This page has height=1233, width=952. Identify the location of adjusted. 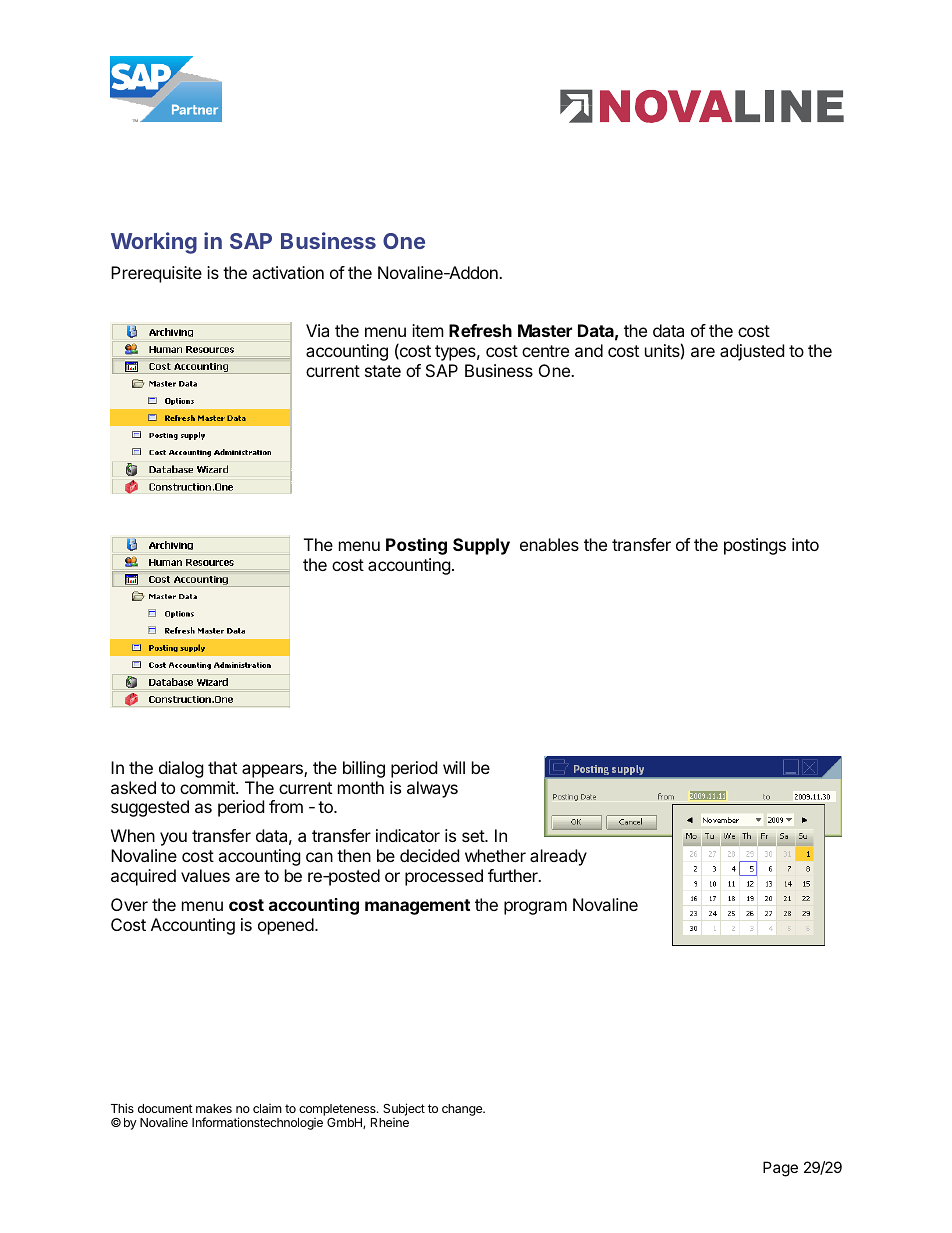
(752, 352).
